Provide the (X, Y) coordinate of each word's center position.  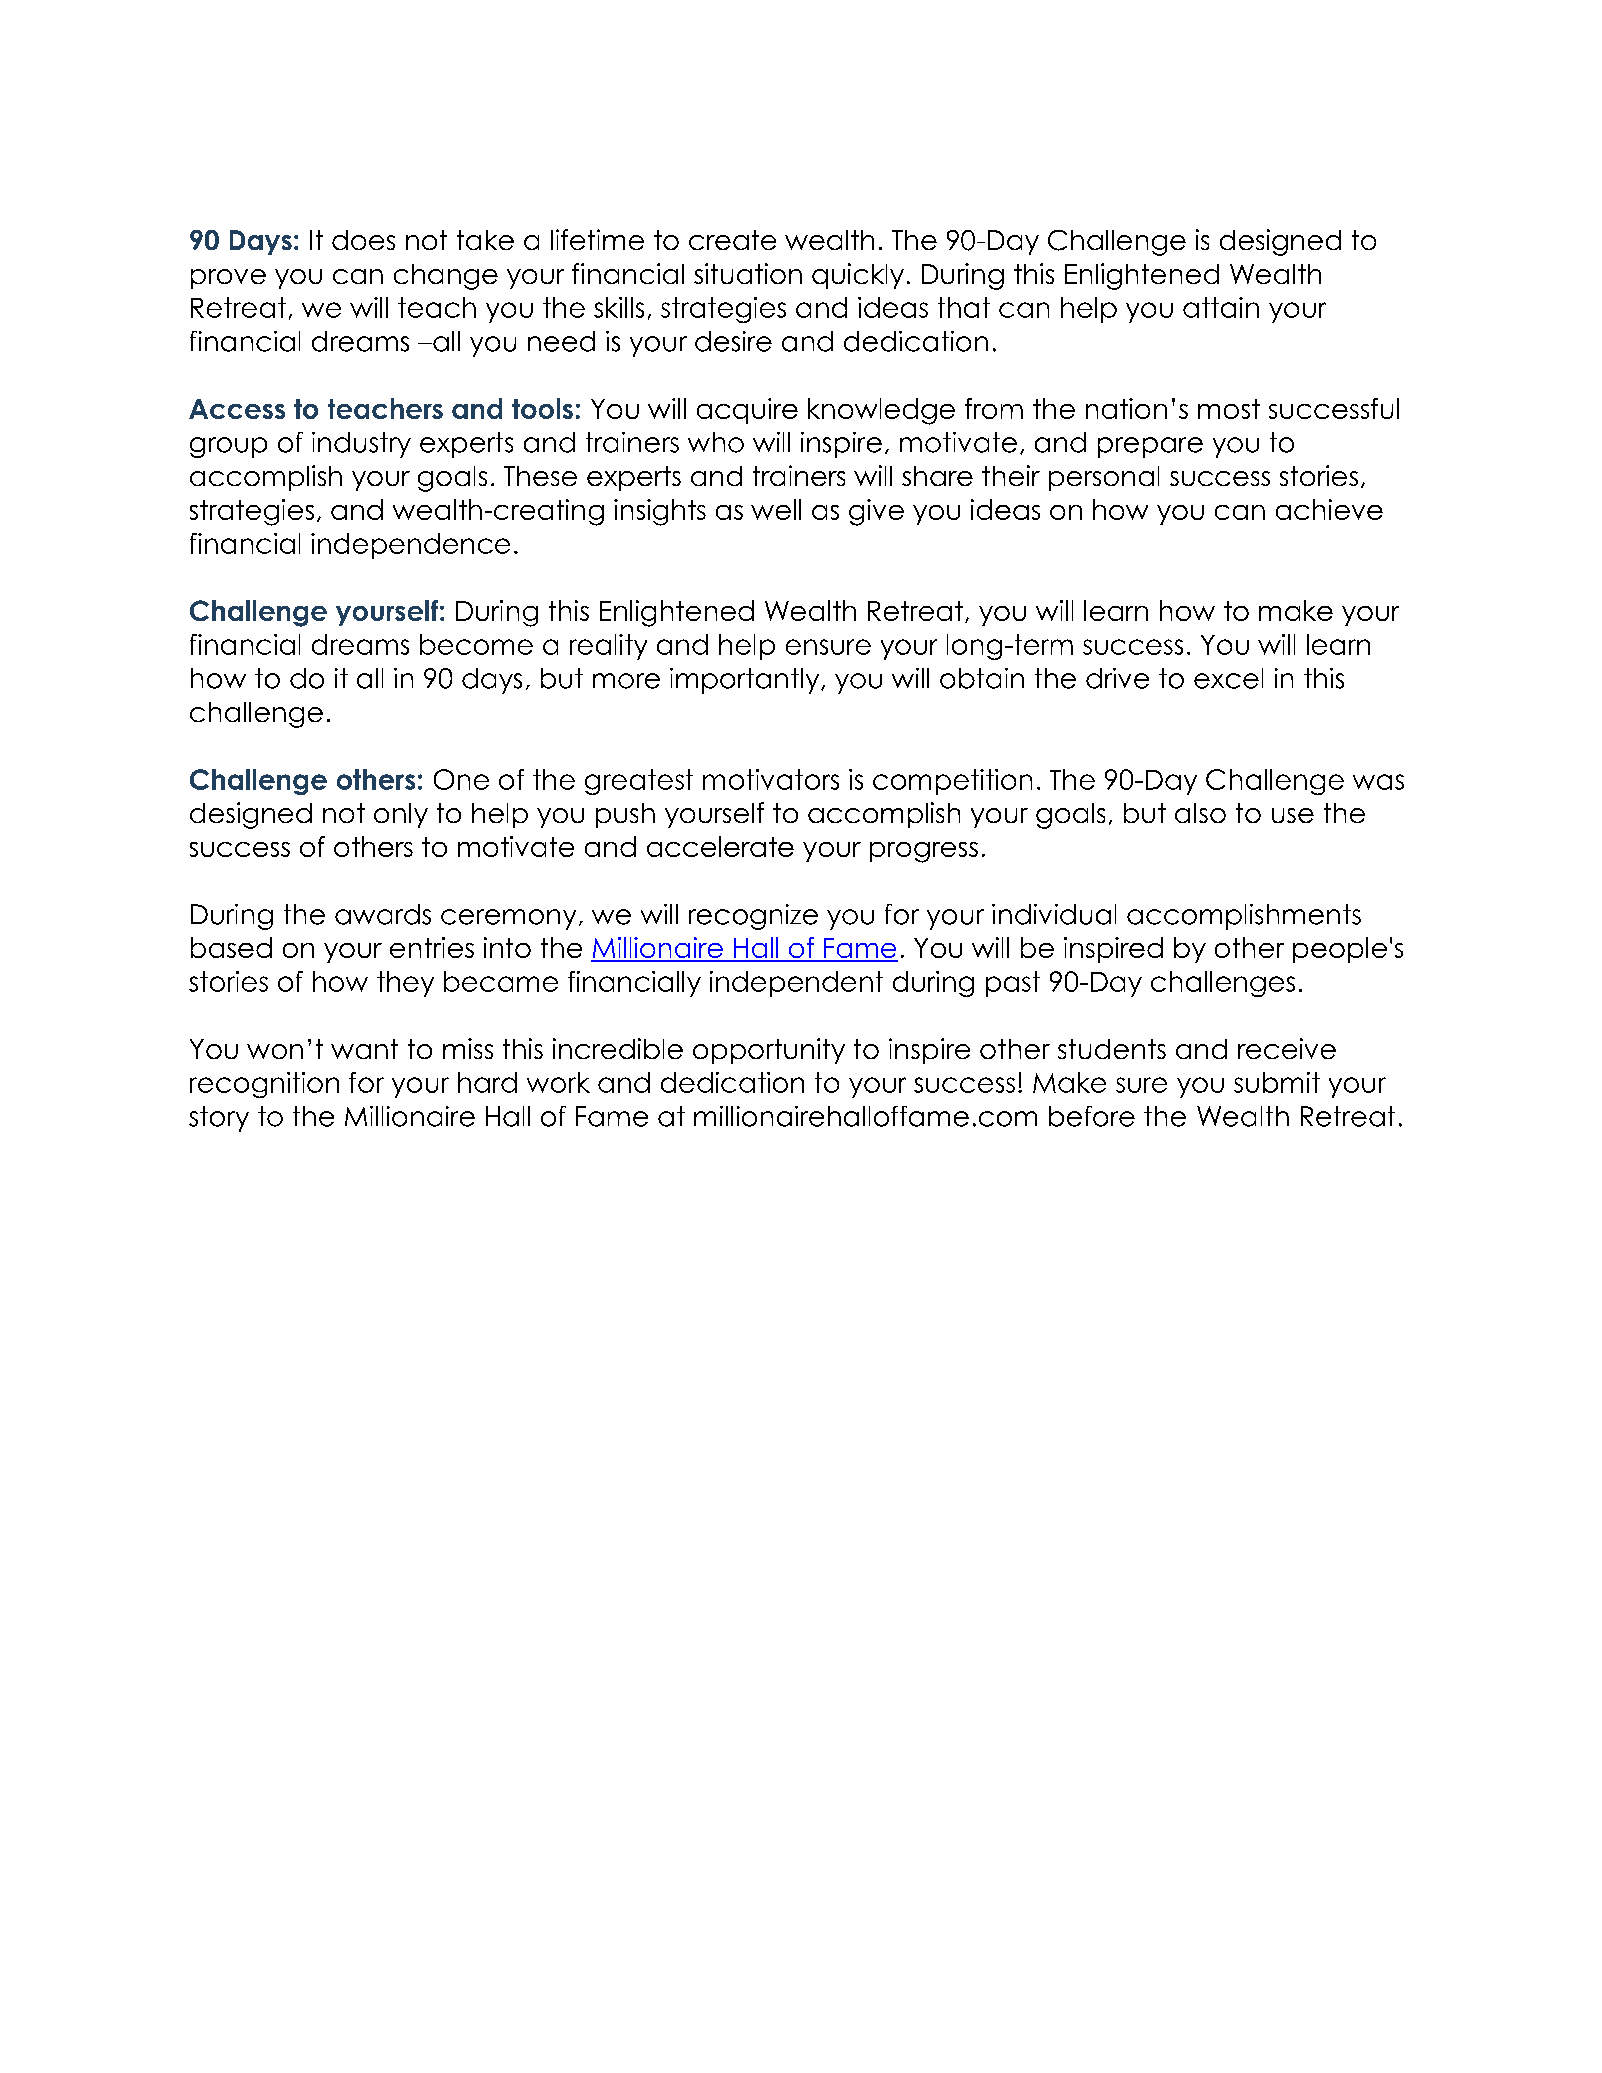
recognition (264, 1085)
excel (1228, 678)
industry (361, 445)
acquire (747, 411)
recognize (753, 917)
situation (748, 273)
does (363, 240)
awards (383, 914)
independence (410, 546)
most (1229, 409)
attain (1221, 307)
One (461, 779)
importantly (746, 681)
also (1200, 813)
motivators (771, 779)
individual (1054, 914)
